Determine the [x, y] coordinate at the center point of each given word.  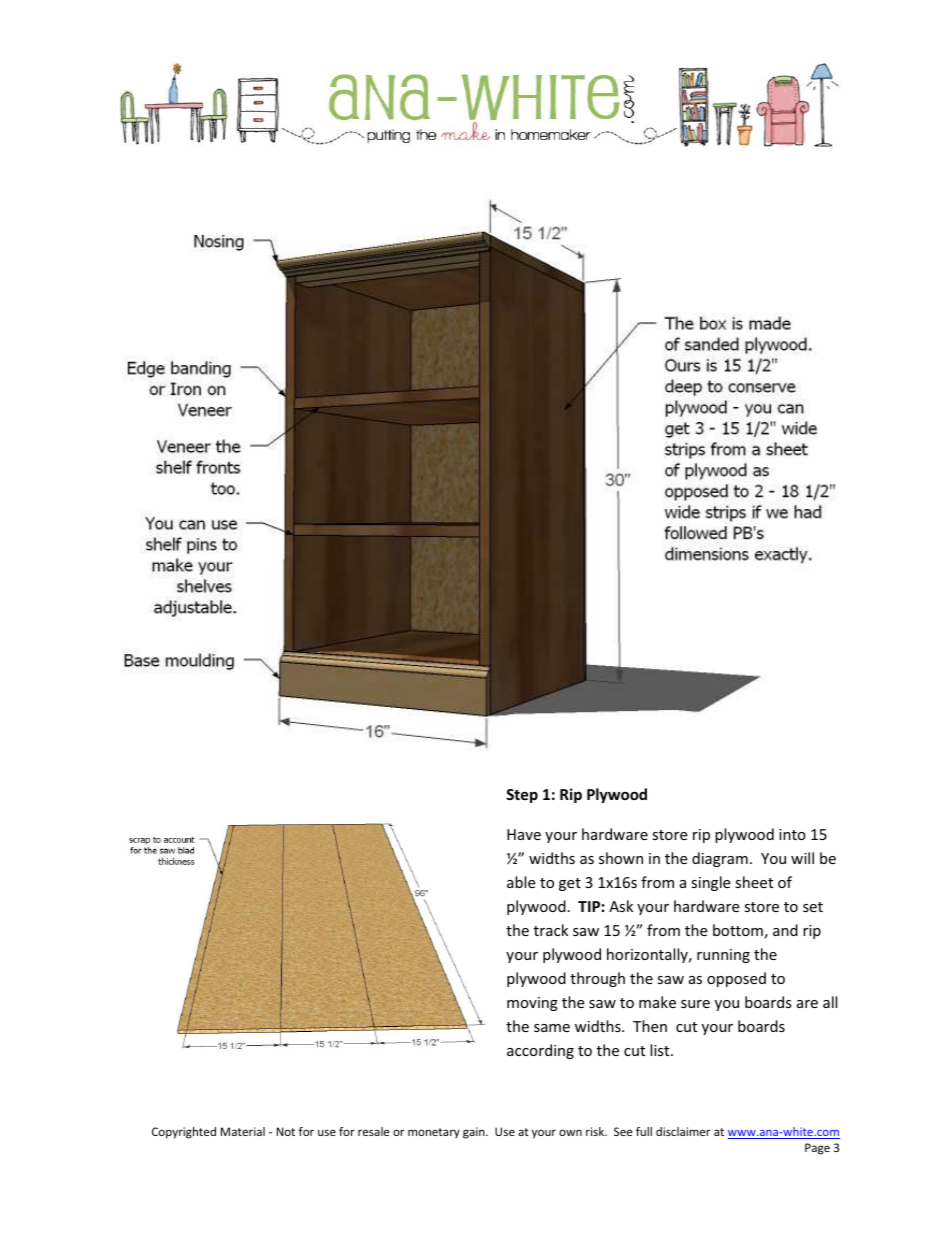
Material [243, 1131]
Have [524, 834]
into [792, 834]
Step [522, 796]
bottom [738, 930]
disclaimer [683, 1131]
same [552, 1028]
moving [532, 1004]
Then [650, 1026]
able [521, 882]
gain [475, 1133]
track [551, 930]
